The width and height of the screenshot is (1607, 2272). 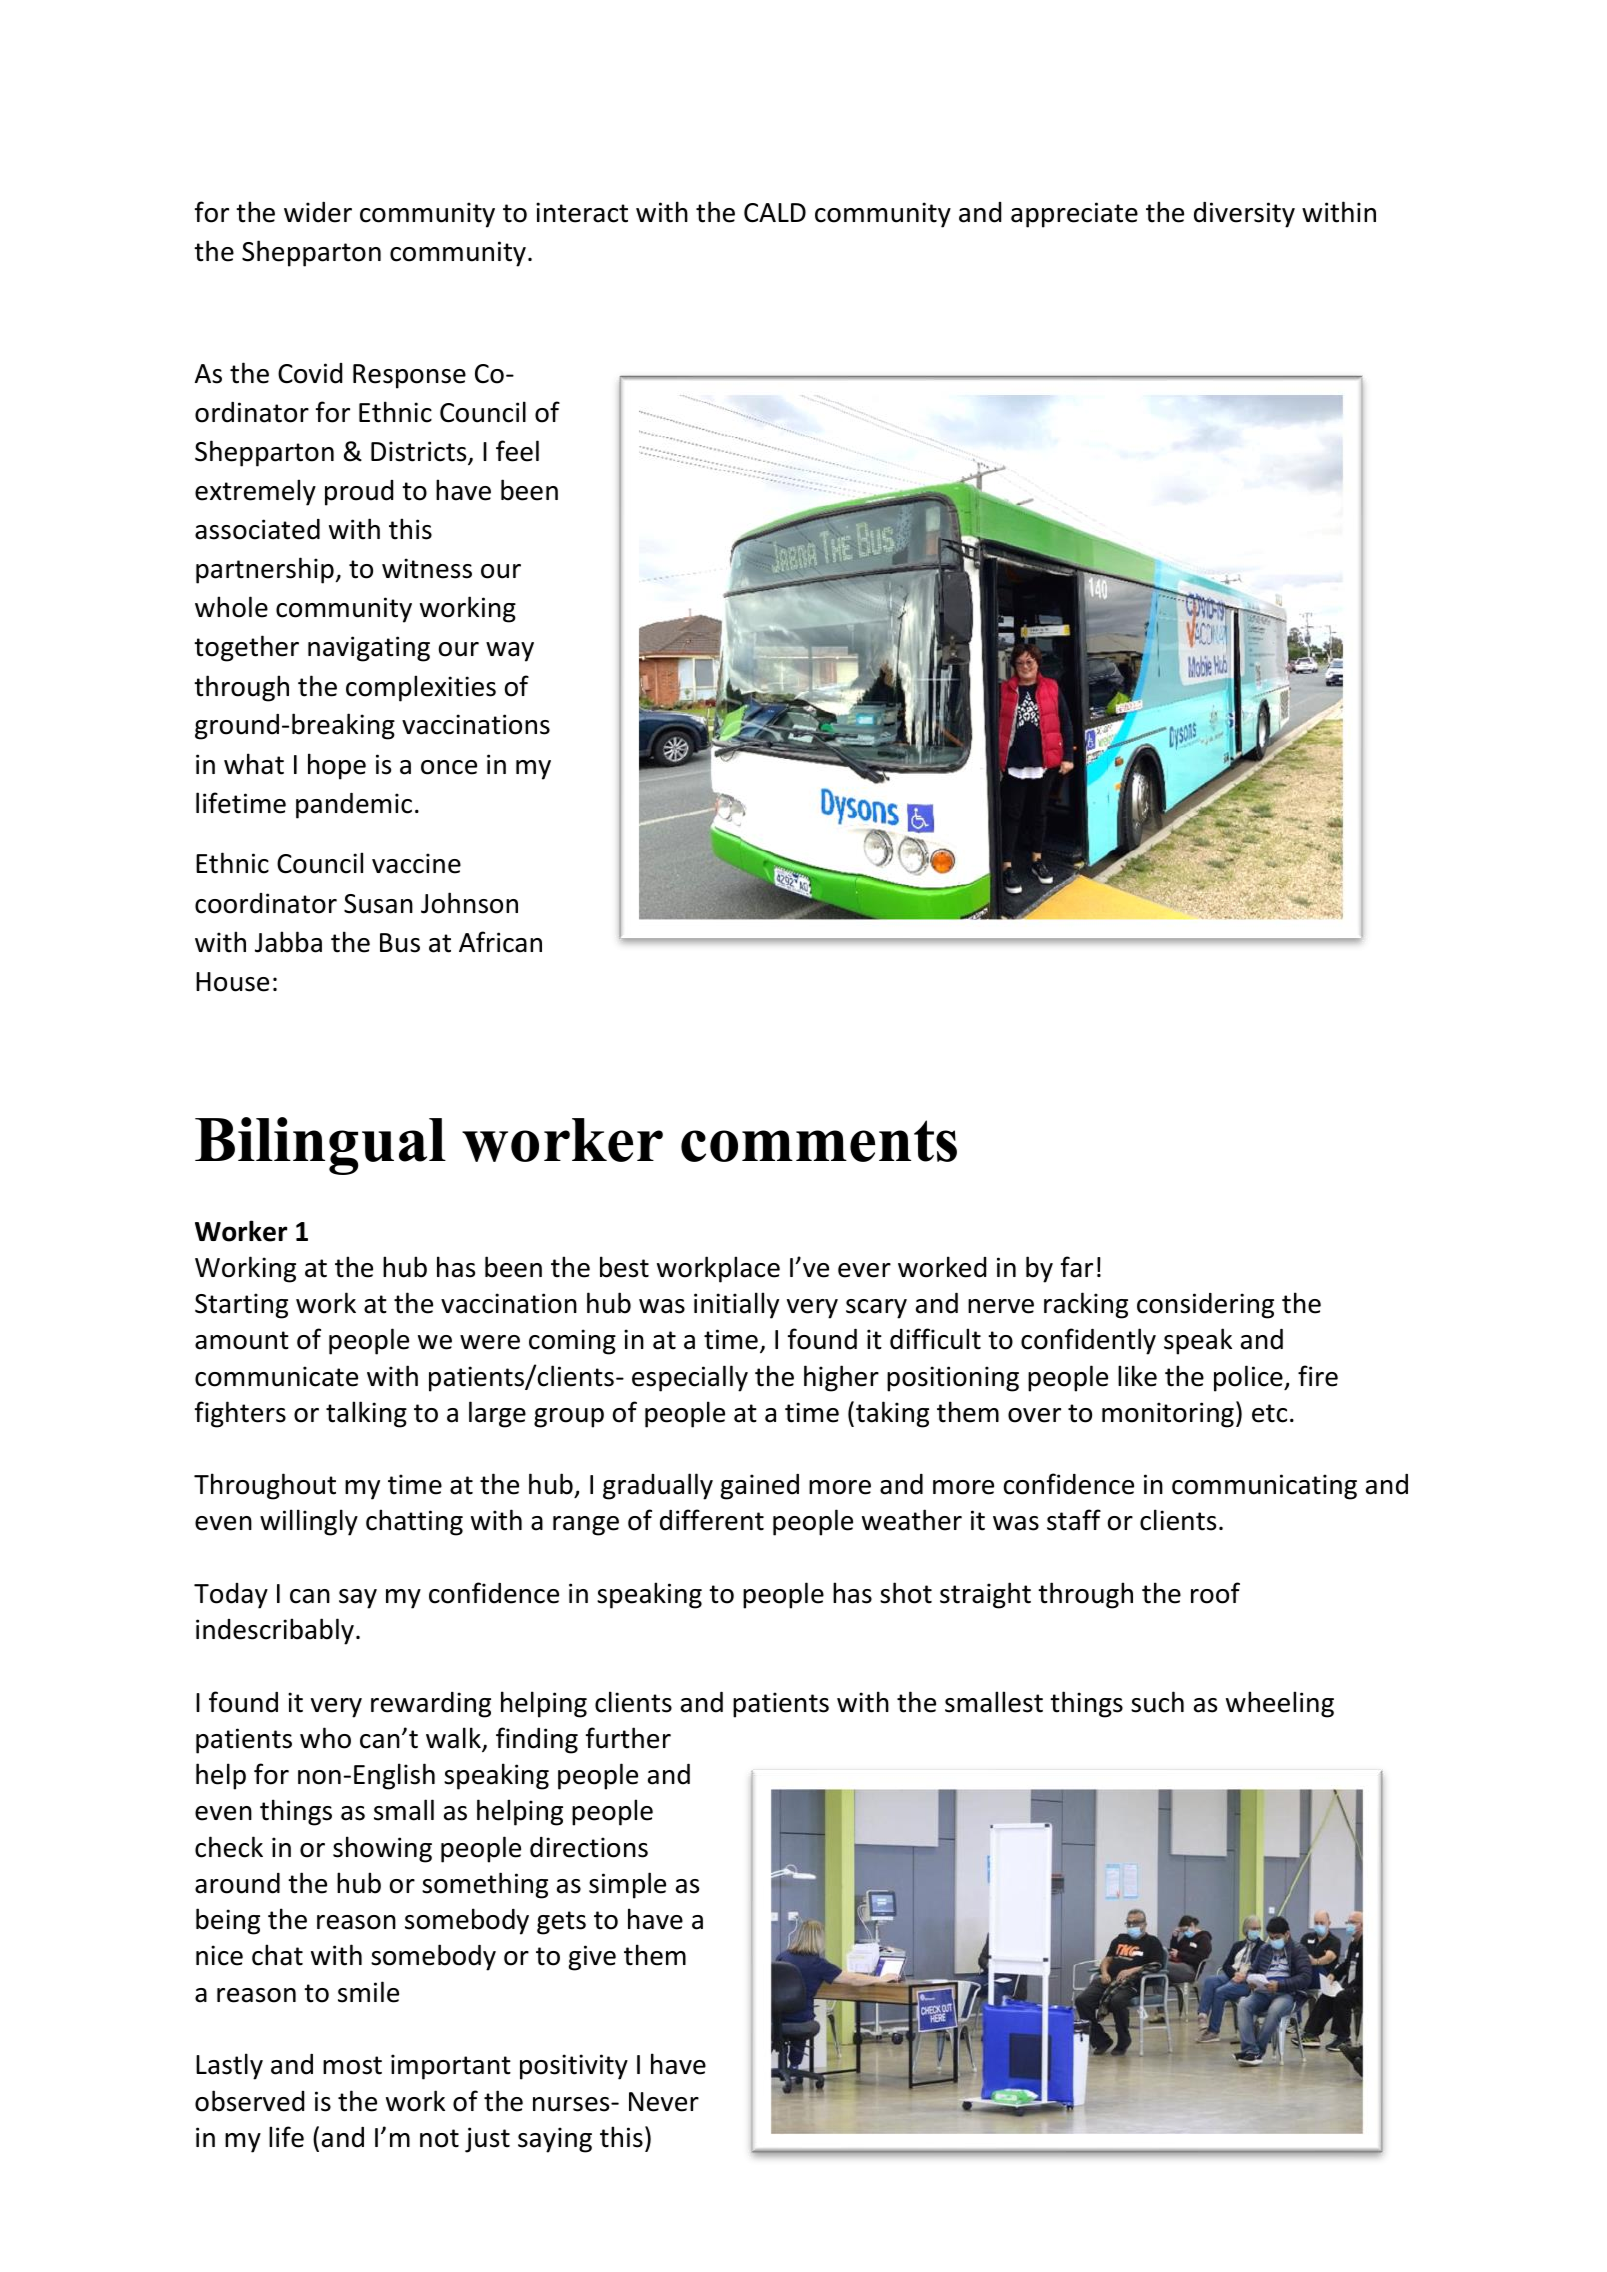 I want to click on wider, so click(x=318, y=212).
